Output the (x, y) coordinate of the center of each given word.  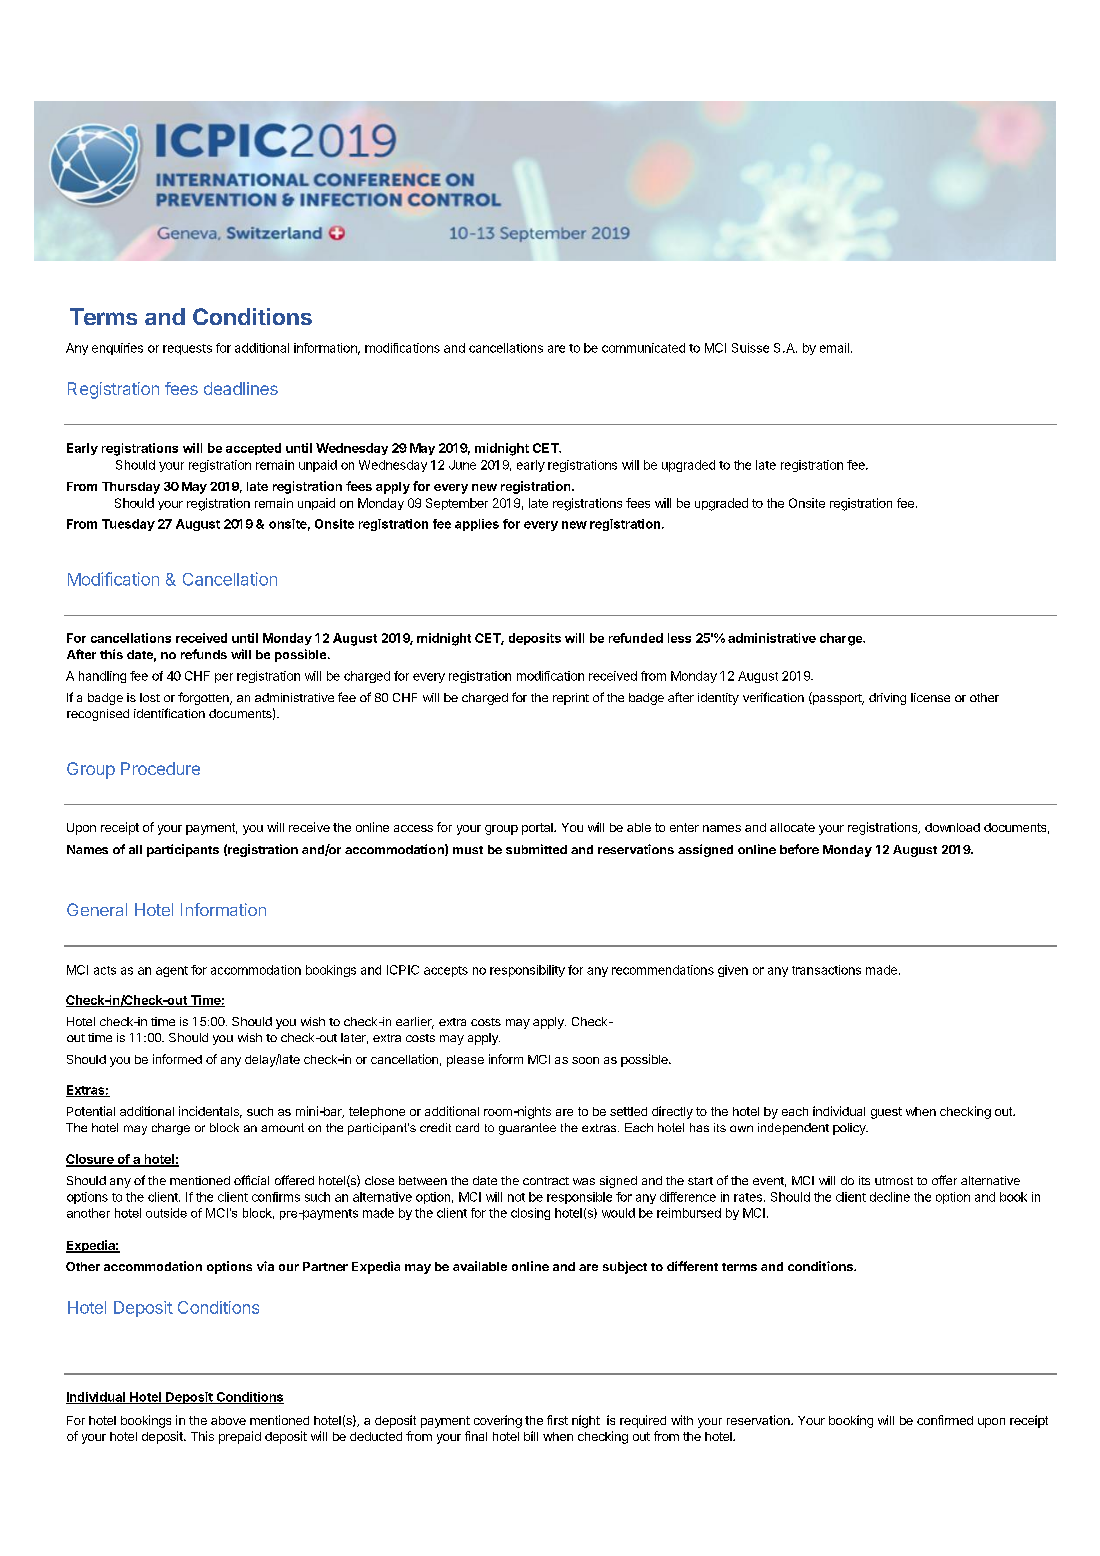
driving (887, 699)
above (228, 1420)
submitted (536, 849)
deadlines (241, 388)
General (97, 909)
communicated (643, 348)
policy (850, 1129)
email (834, 348)
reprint (571, 699)
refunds (204, 654)
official (251, 1180)
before (799, 849)
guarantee (527, 1129)
